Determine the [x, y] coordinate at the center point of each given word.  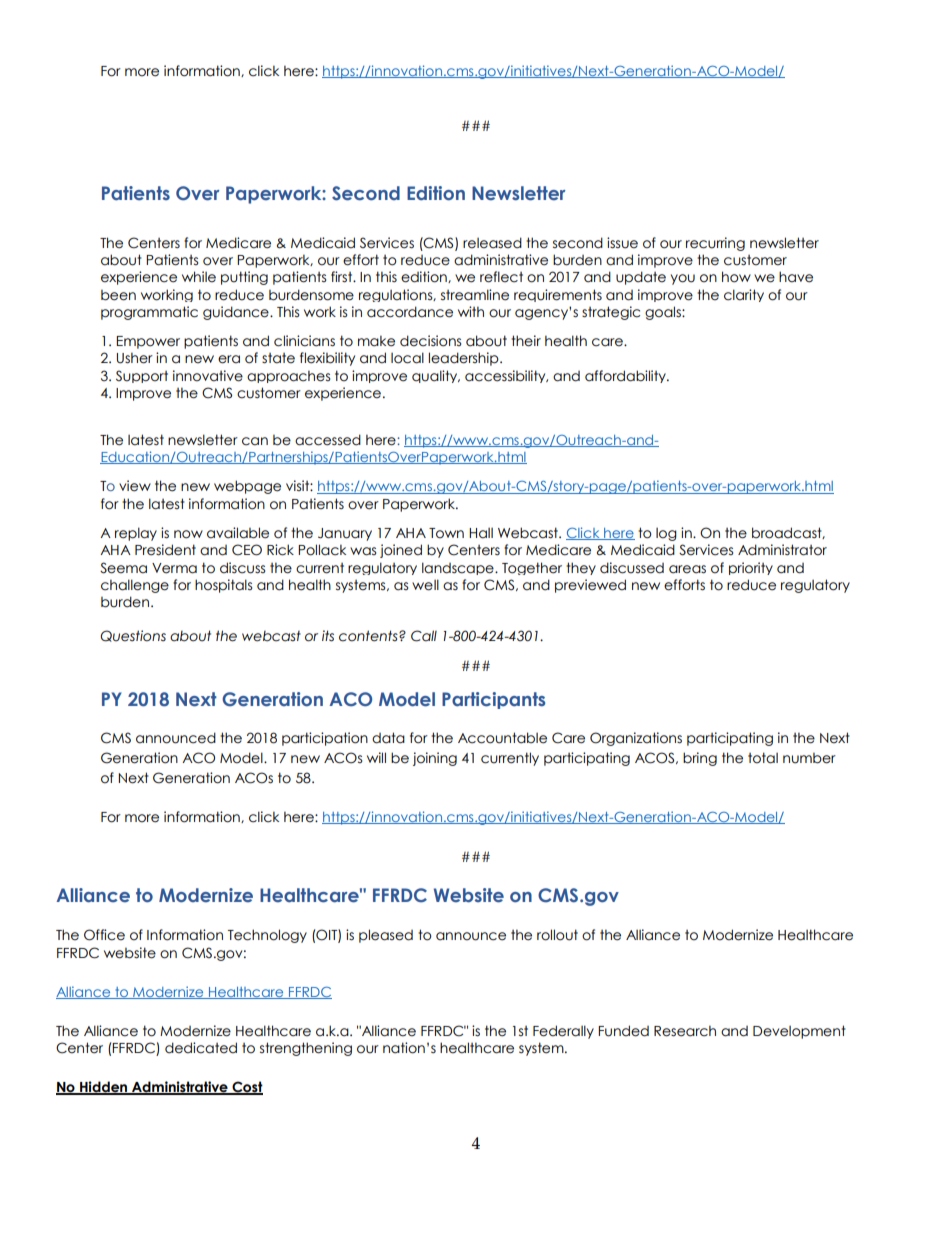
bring [700, 759]
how [736, 277]
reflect [501, 277]
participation [325, 739]
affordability [626, 376]
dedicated [201, 1048]
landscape [459, 568]
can [255, 441]
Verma [174, 568]
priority [751, 568]
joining [435, 759]
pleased [386, 936]
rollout [557, 935]
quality [436, 376]
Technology [267, 936]
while [199, 277]
